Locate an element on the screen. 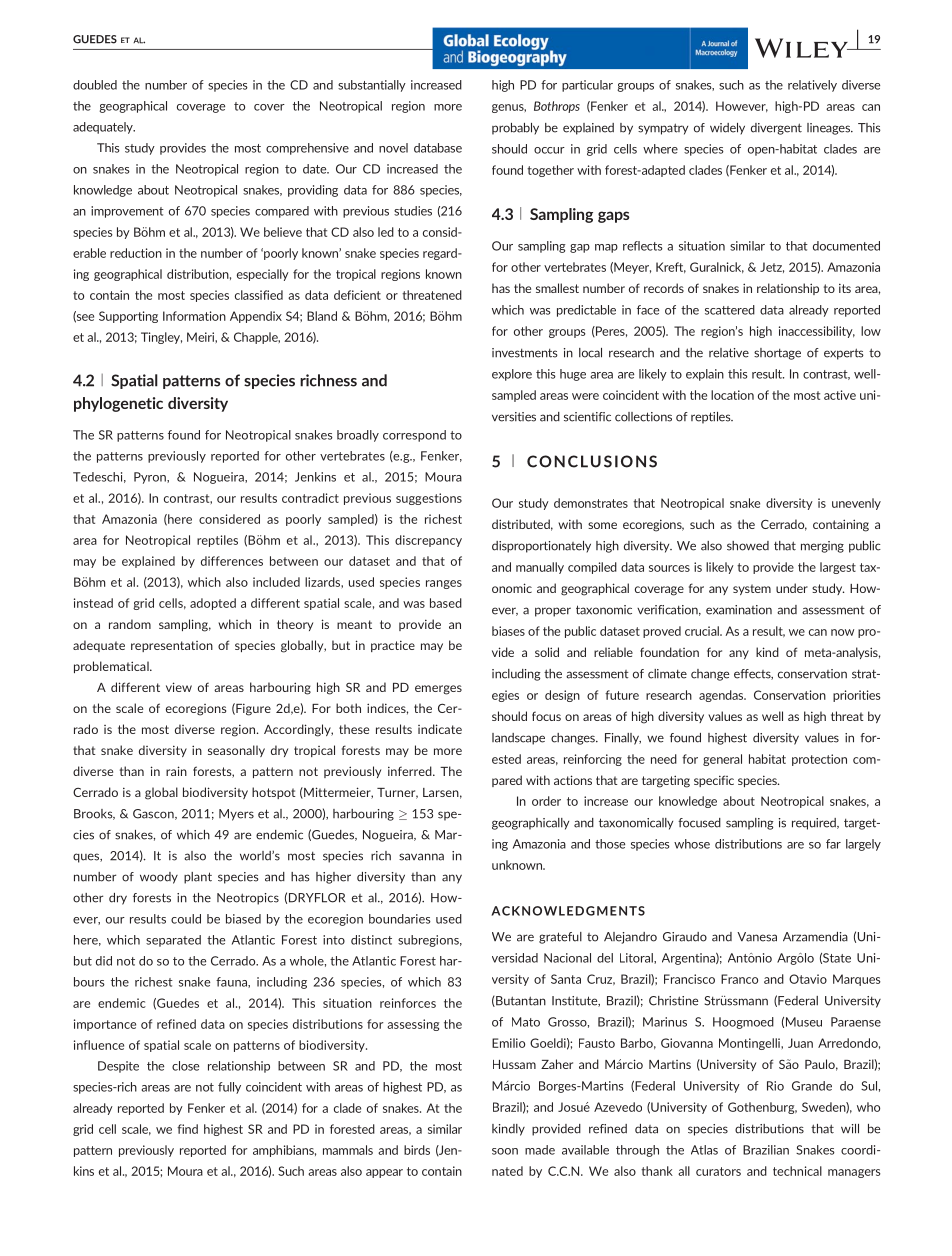  examination is located at coordinates (739, 610).
